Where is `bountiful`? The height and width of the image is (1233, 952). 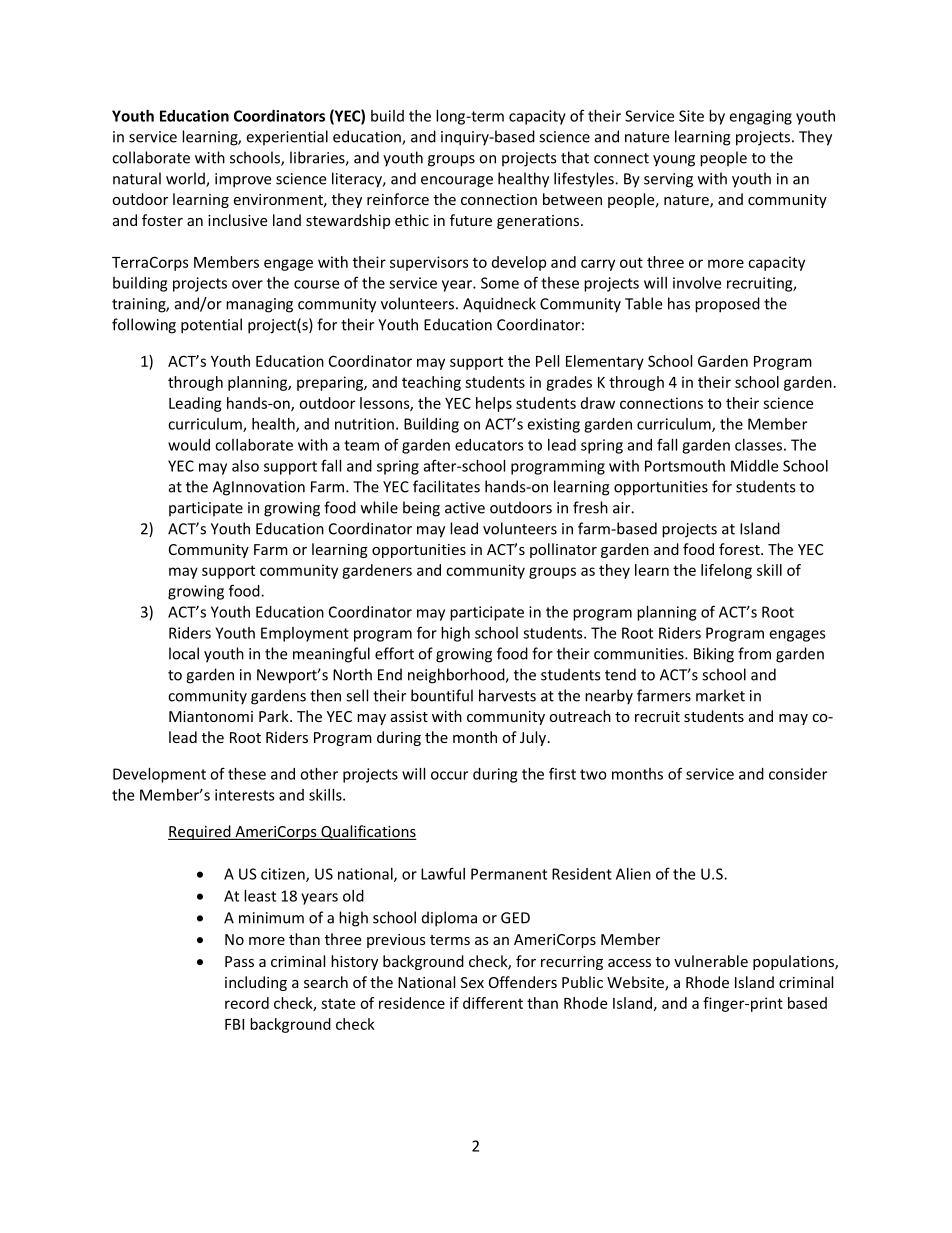 bountiful is located at coordinates (442, 695).
